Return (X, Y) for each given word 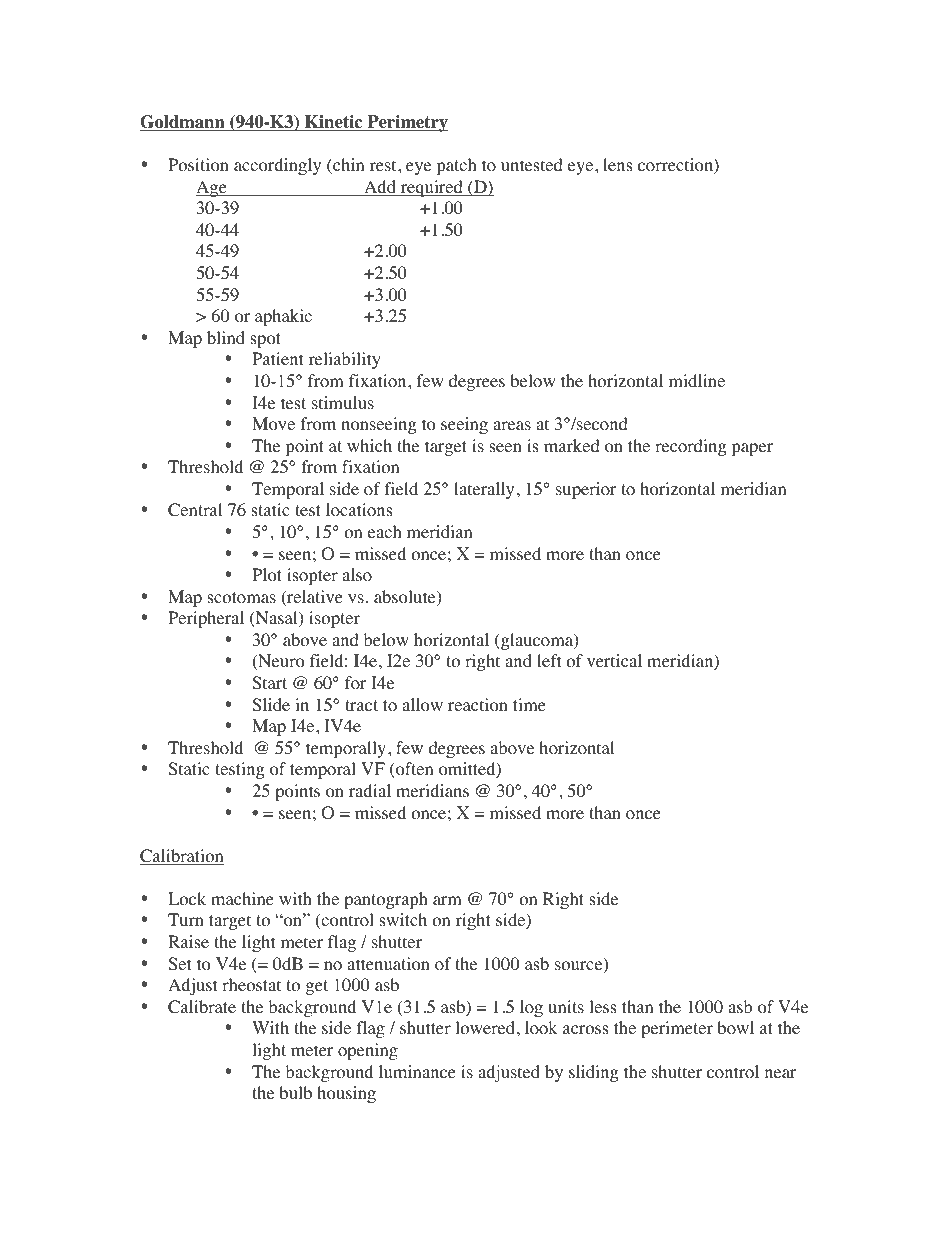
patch (457, 166)
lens (618, 164)
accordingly (277, 166)
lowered (486, 1028)
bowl (735, 1028)
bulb (295, 1092)
